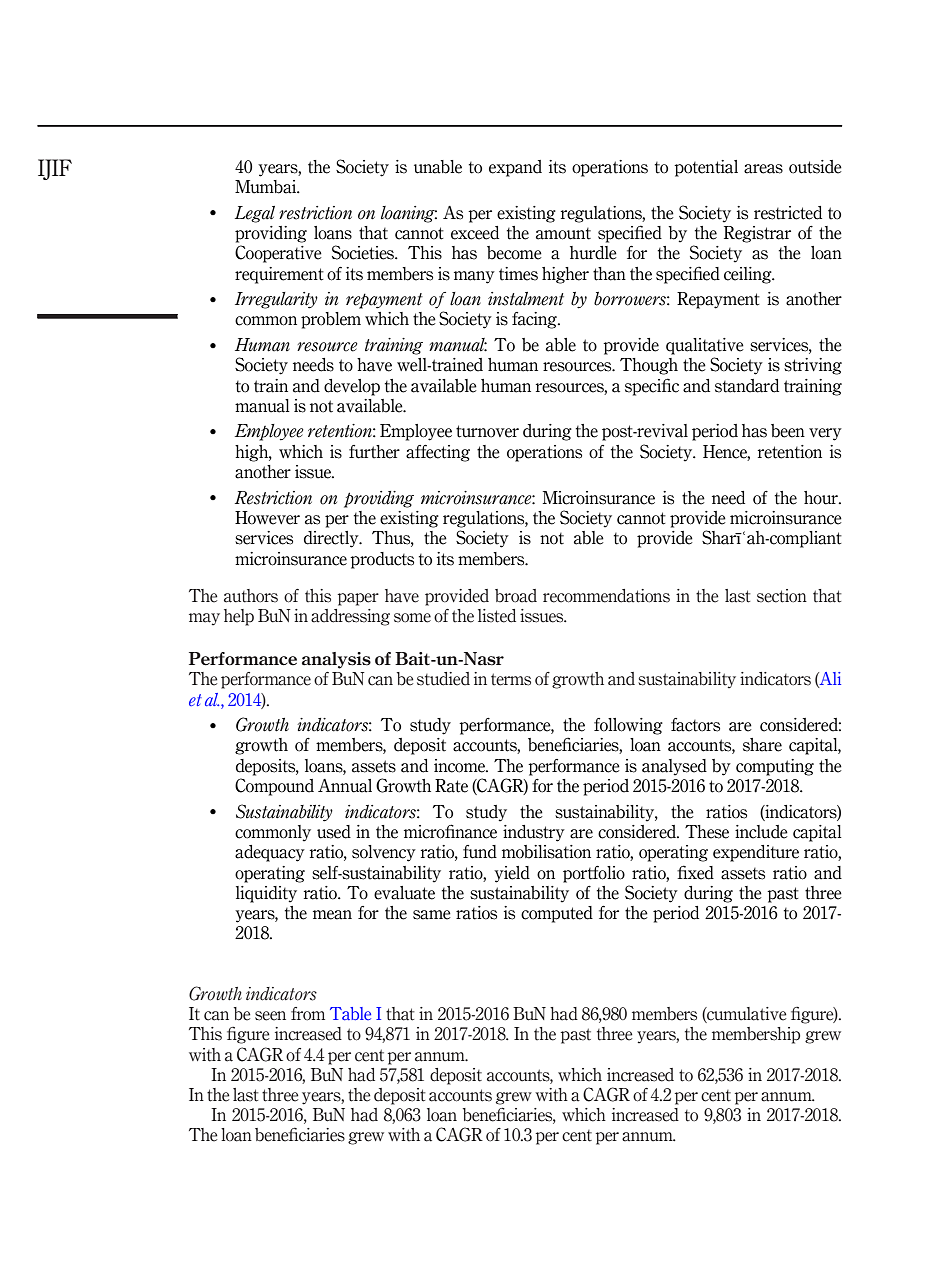 Image resolution: width=933 pixels, height=1288 pixels. What do you see at coordinates (782, 596) in the page?
I see `section` at bounding box center [782, 596].
